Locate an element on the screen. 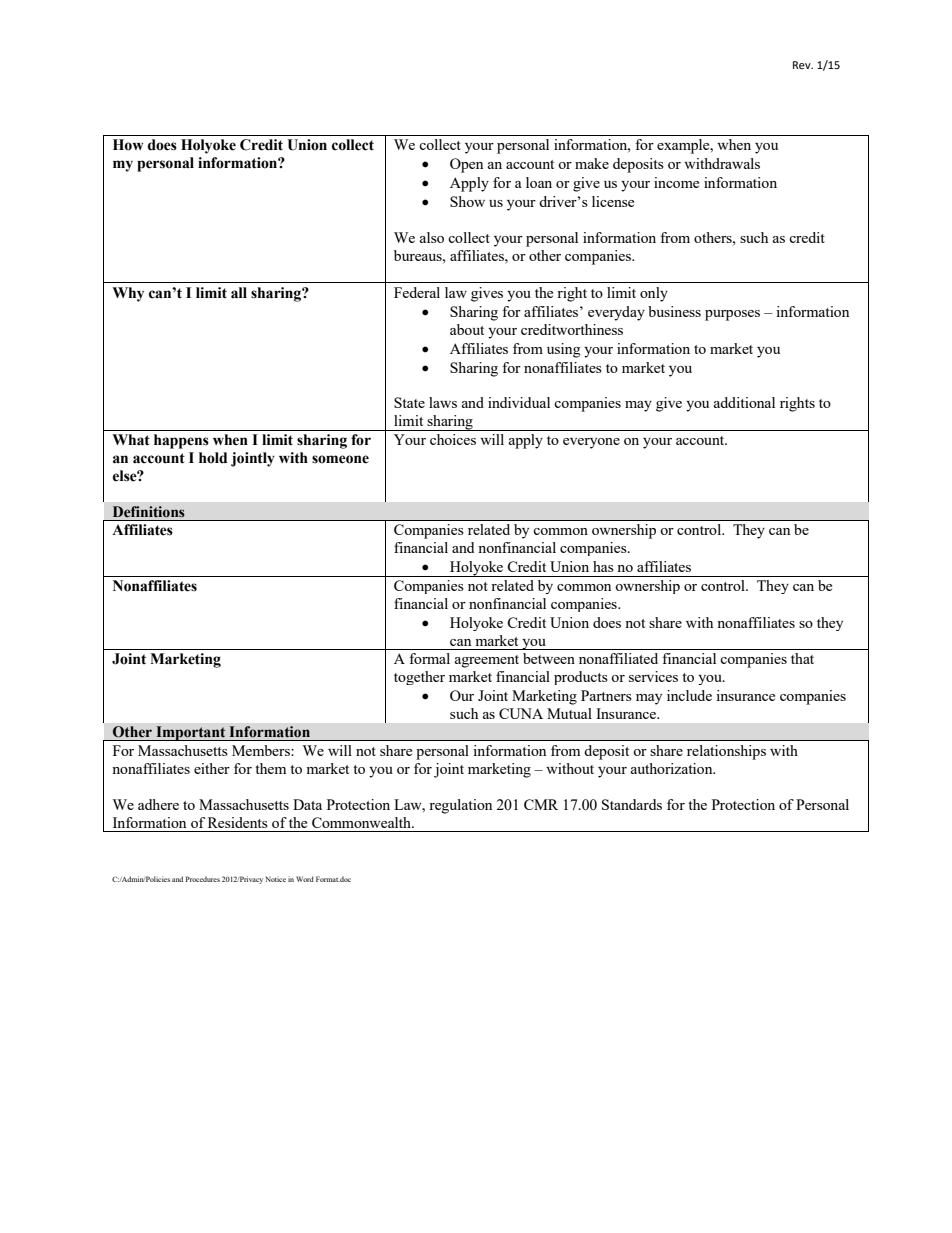  has is located at coordinates (603, 566).
